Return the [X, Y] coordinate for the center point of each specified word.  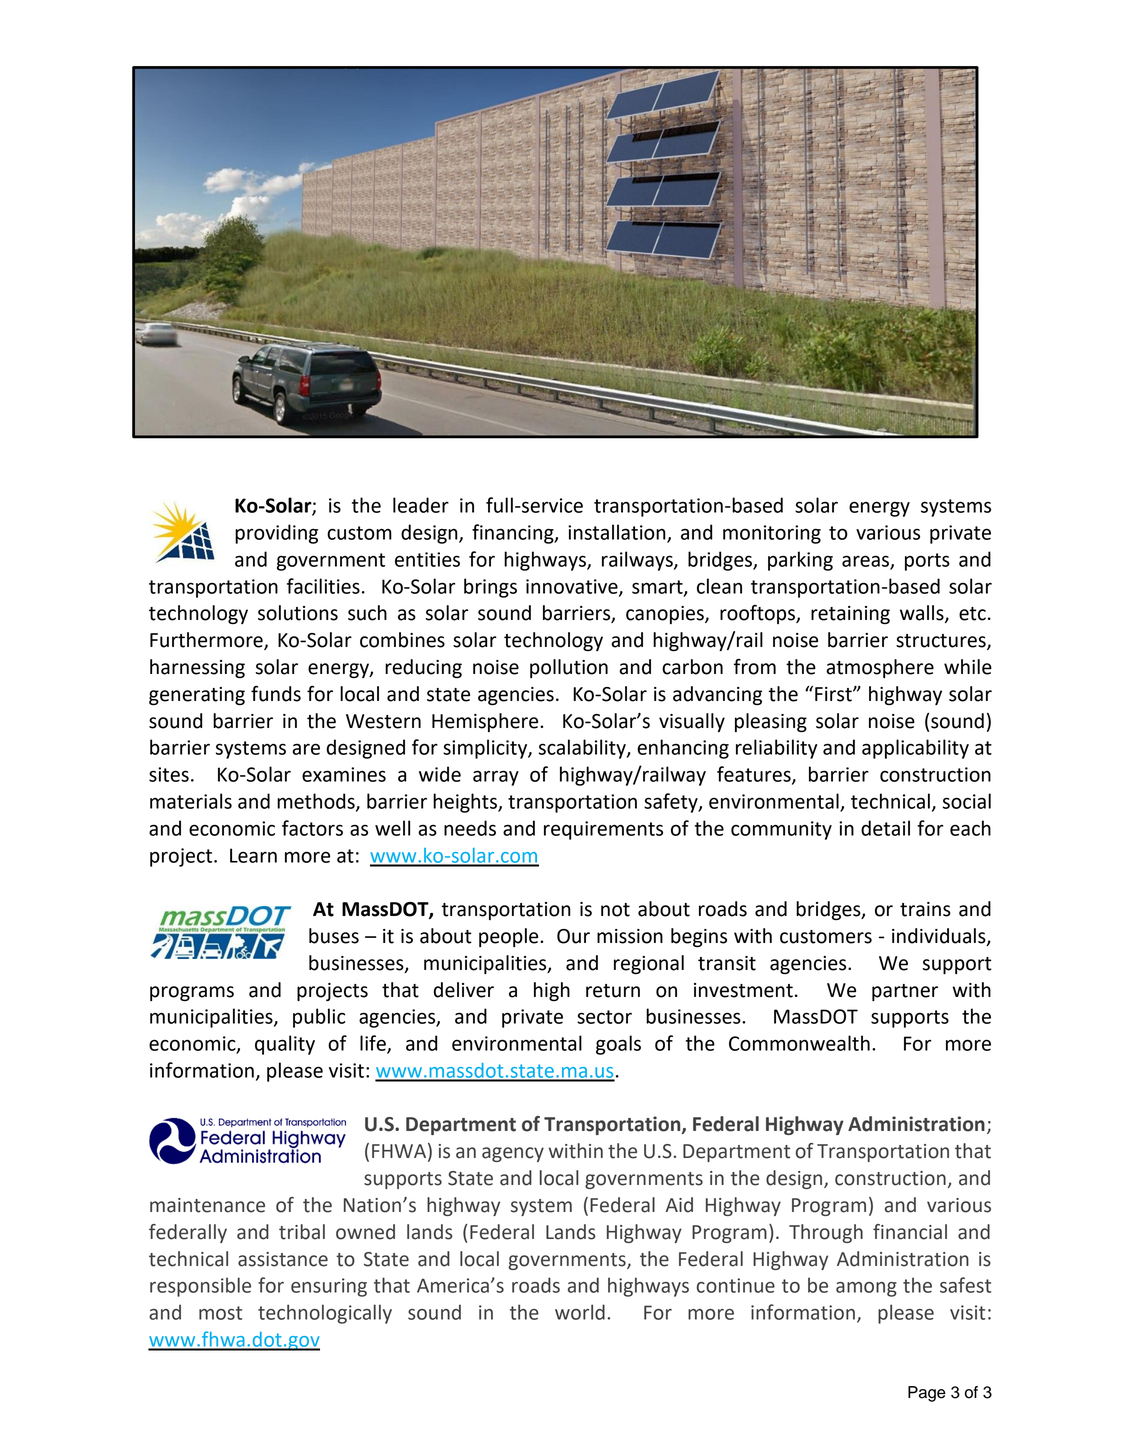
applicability [915, 749]
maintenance [207, 1205]
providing [276, 534]
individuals [940, 937]
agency [513, 1154]
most [220, 1313]
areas [866, 562]
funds [276, 694]
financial [910, 1232]
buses [334, 936]
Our [573, 936]
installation [618, 533]
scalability [583, 749]
